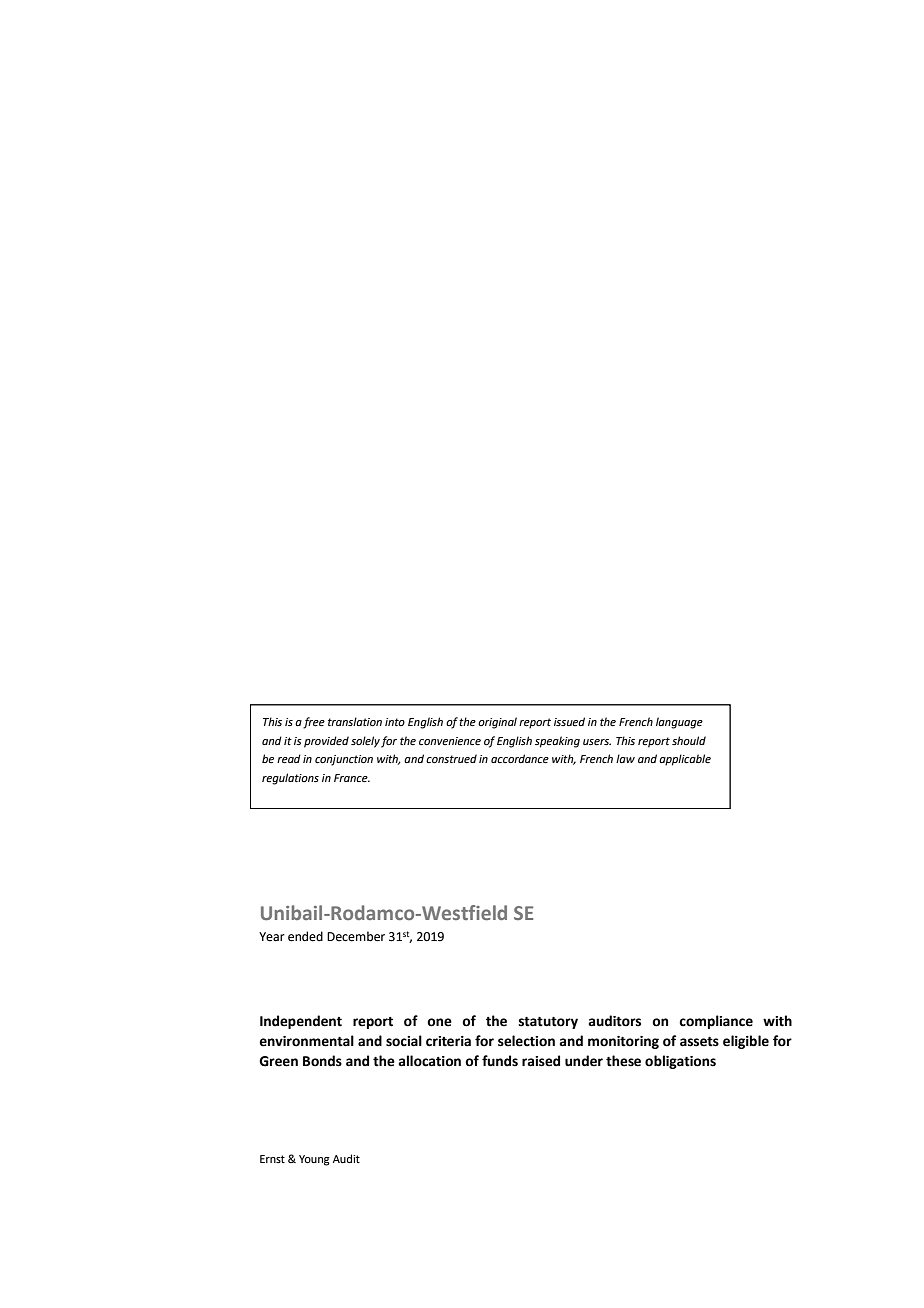 Image resolution: width=924 pixels, height=1308 pixels. I want to click on France, so click(352, 778).
